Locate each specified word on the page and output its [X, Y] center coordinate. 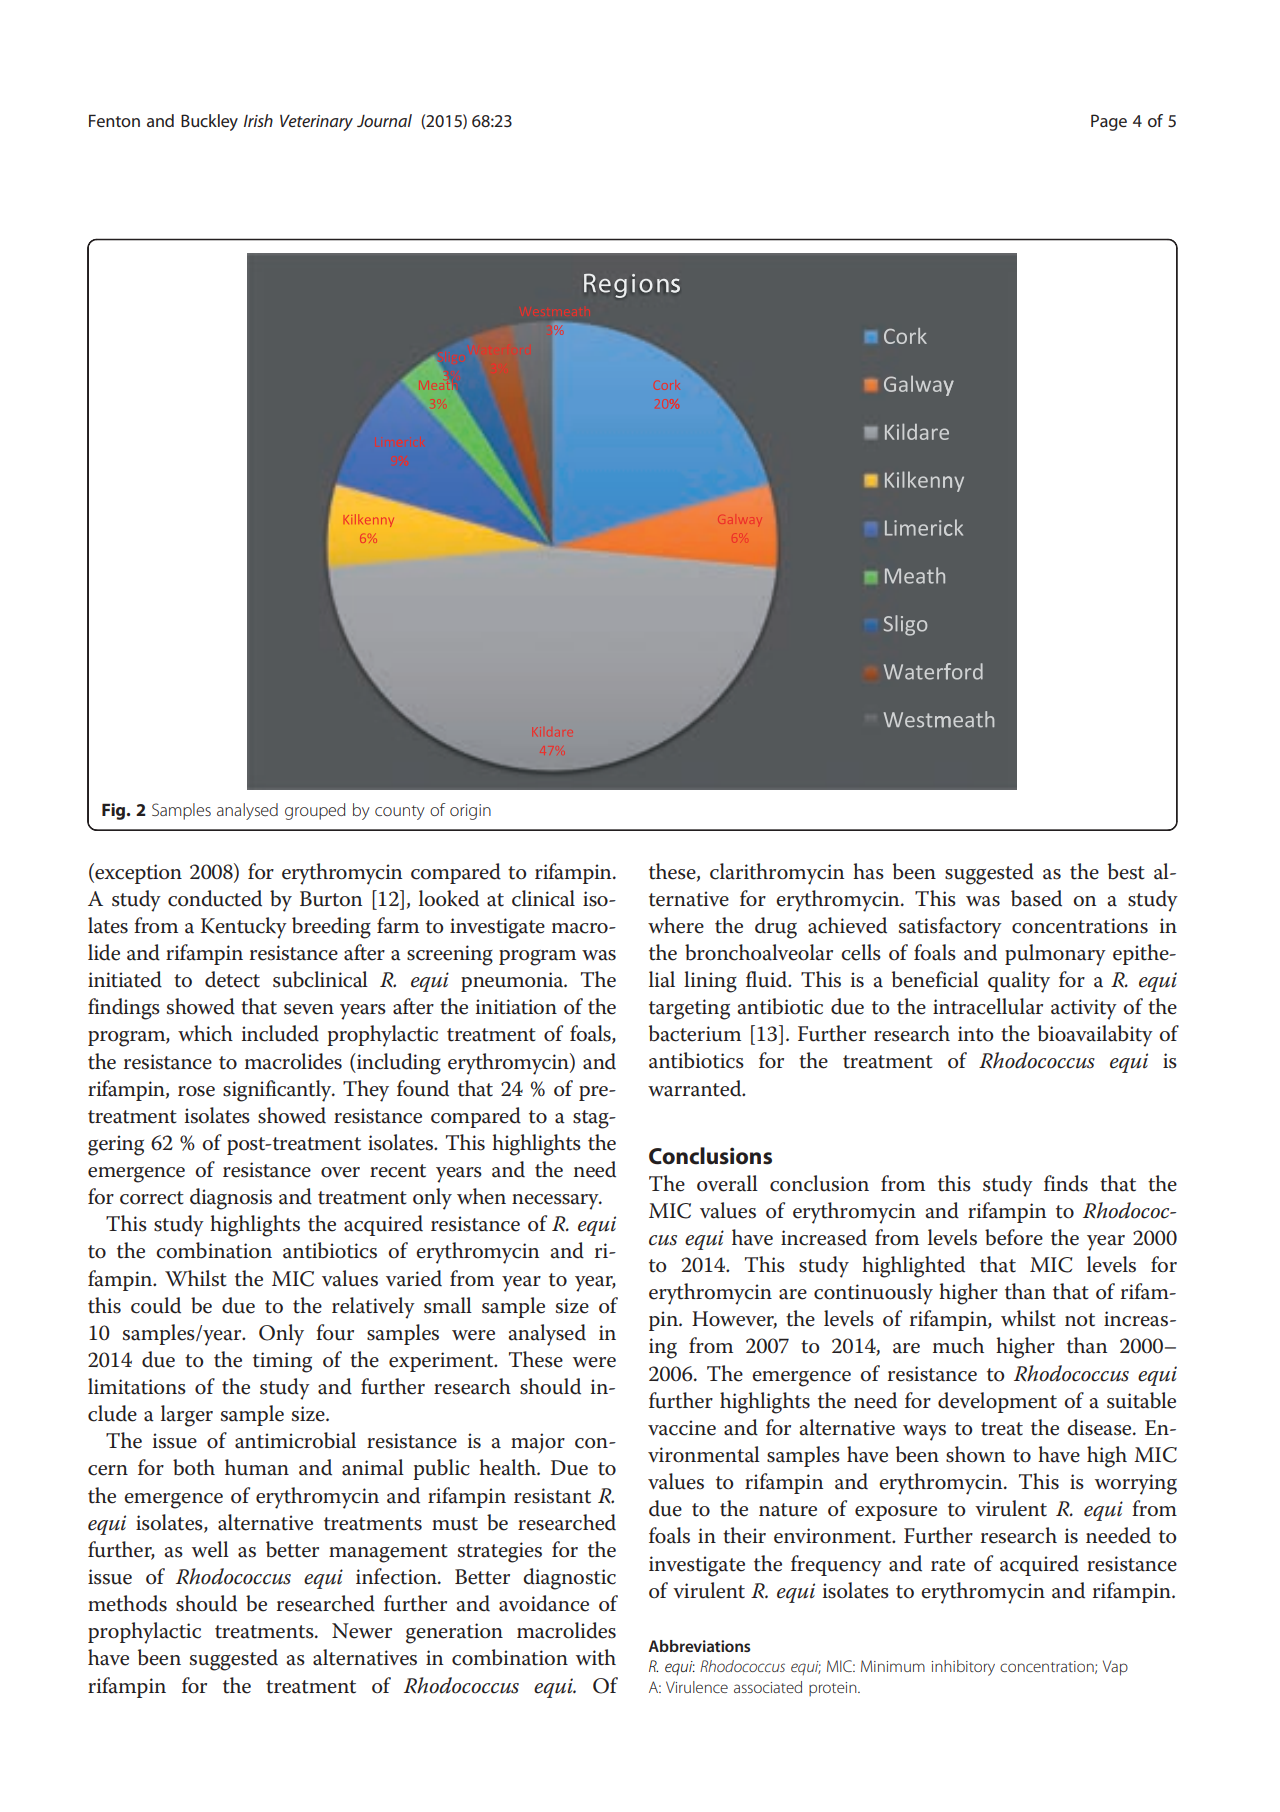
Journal [384, 120]
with [596, 1657]
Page [1109, 122]
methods [127, 1603]
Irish [258, 120]
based [1036, 898]
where [676, 925]
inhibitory [963, 1668]
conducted [215, 898]
